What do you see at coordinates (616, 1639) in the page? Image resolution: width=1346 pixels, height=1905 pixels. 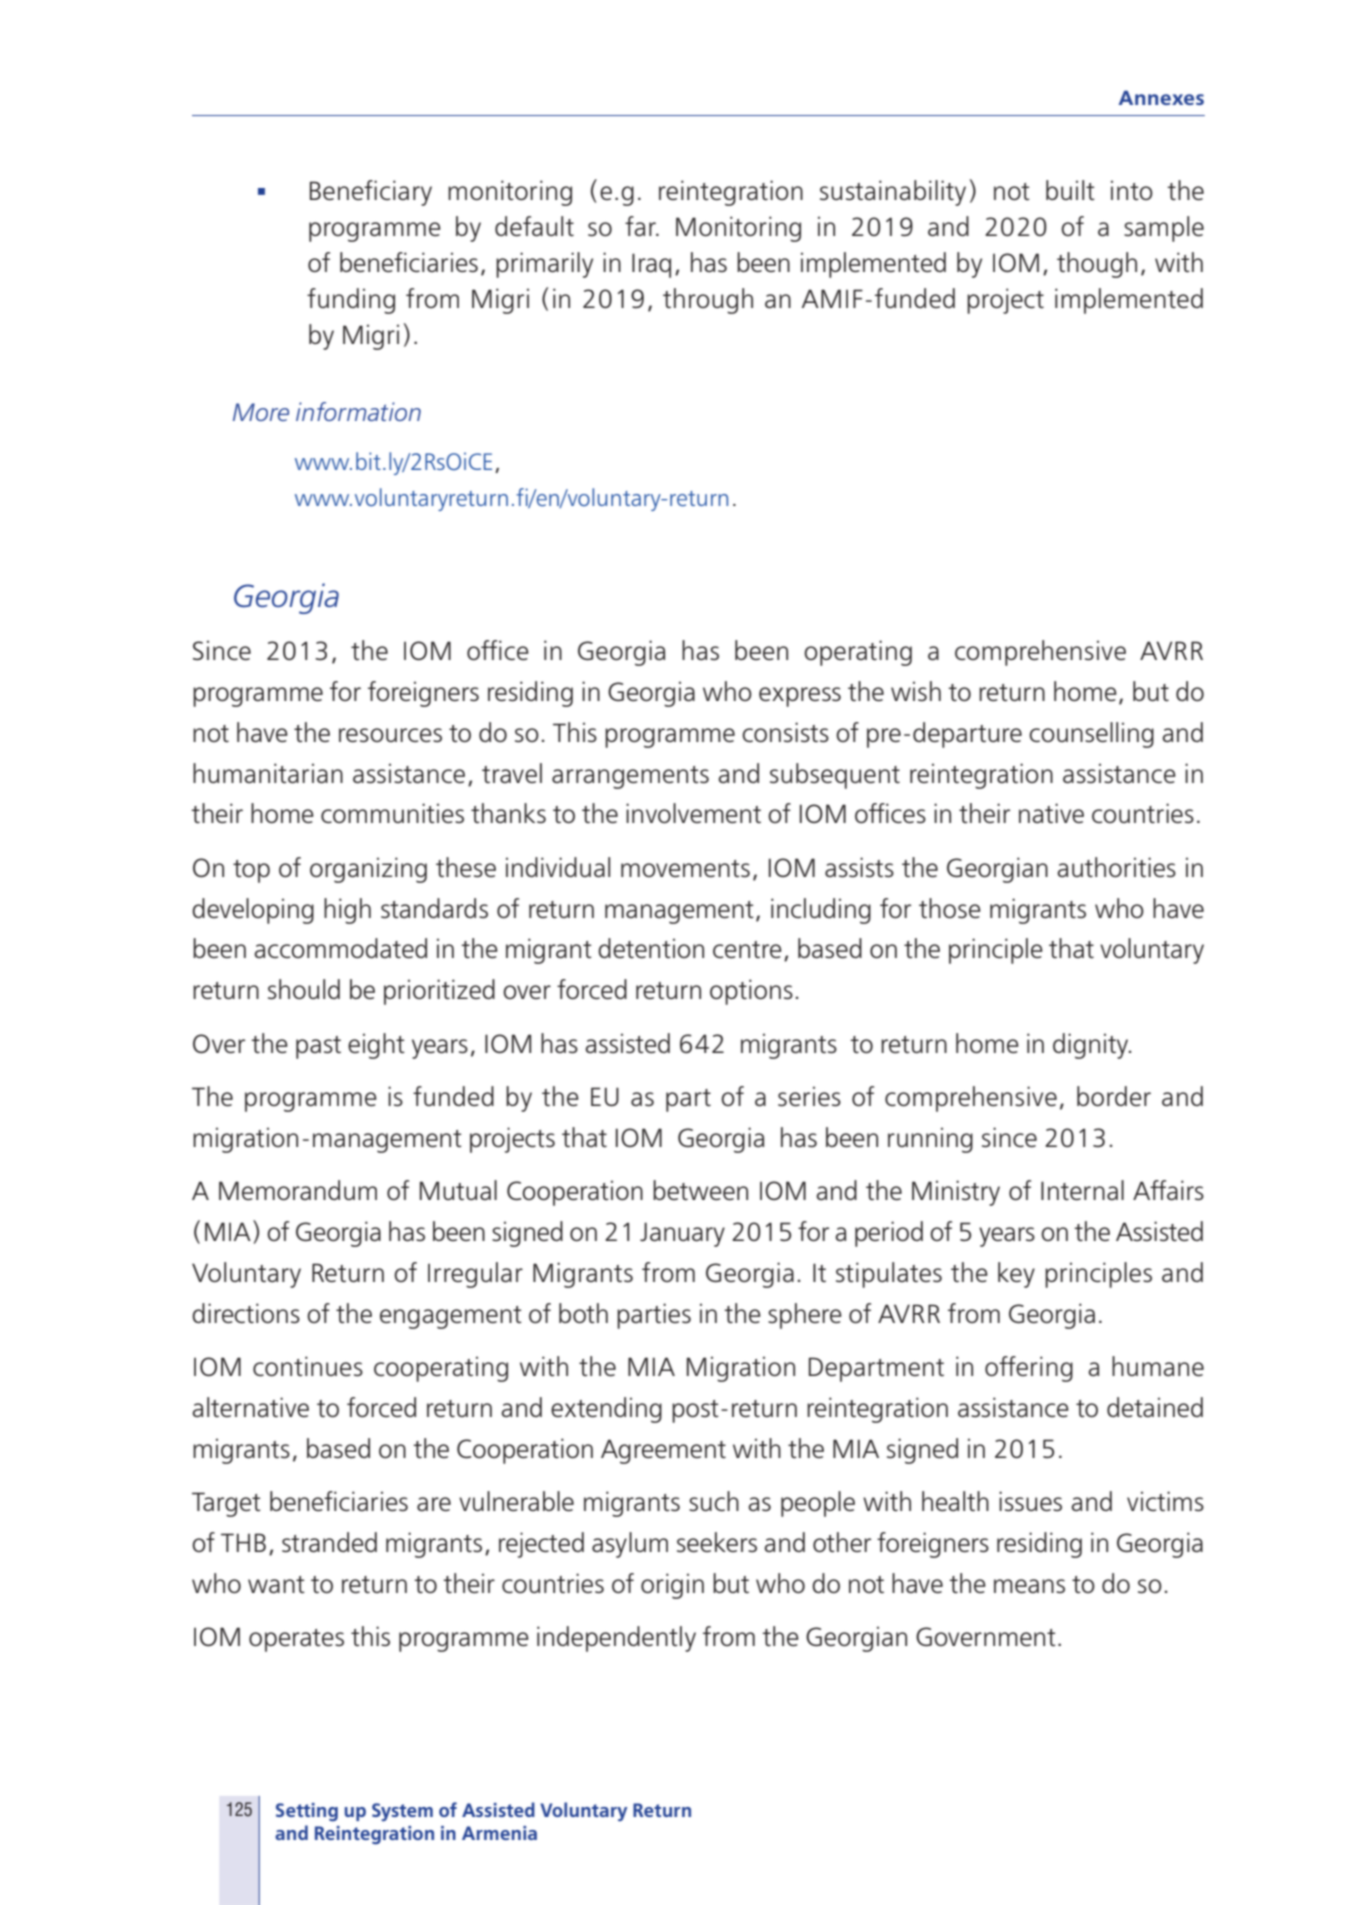 I see `independently` at bounding box center [616, 1639].
